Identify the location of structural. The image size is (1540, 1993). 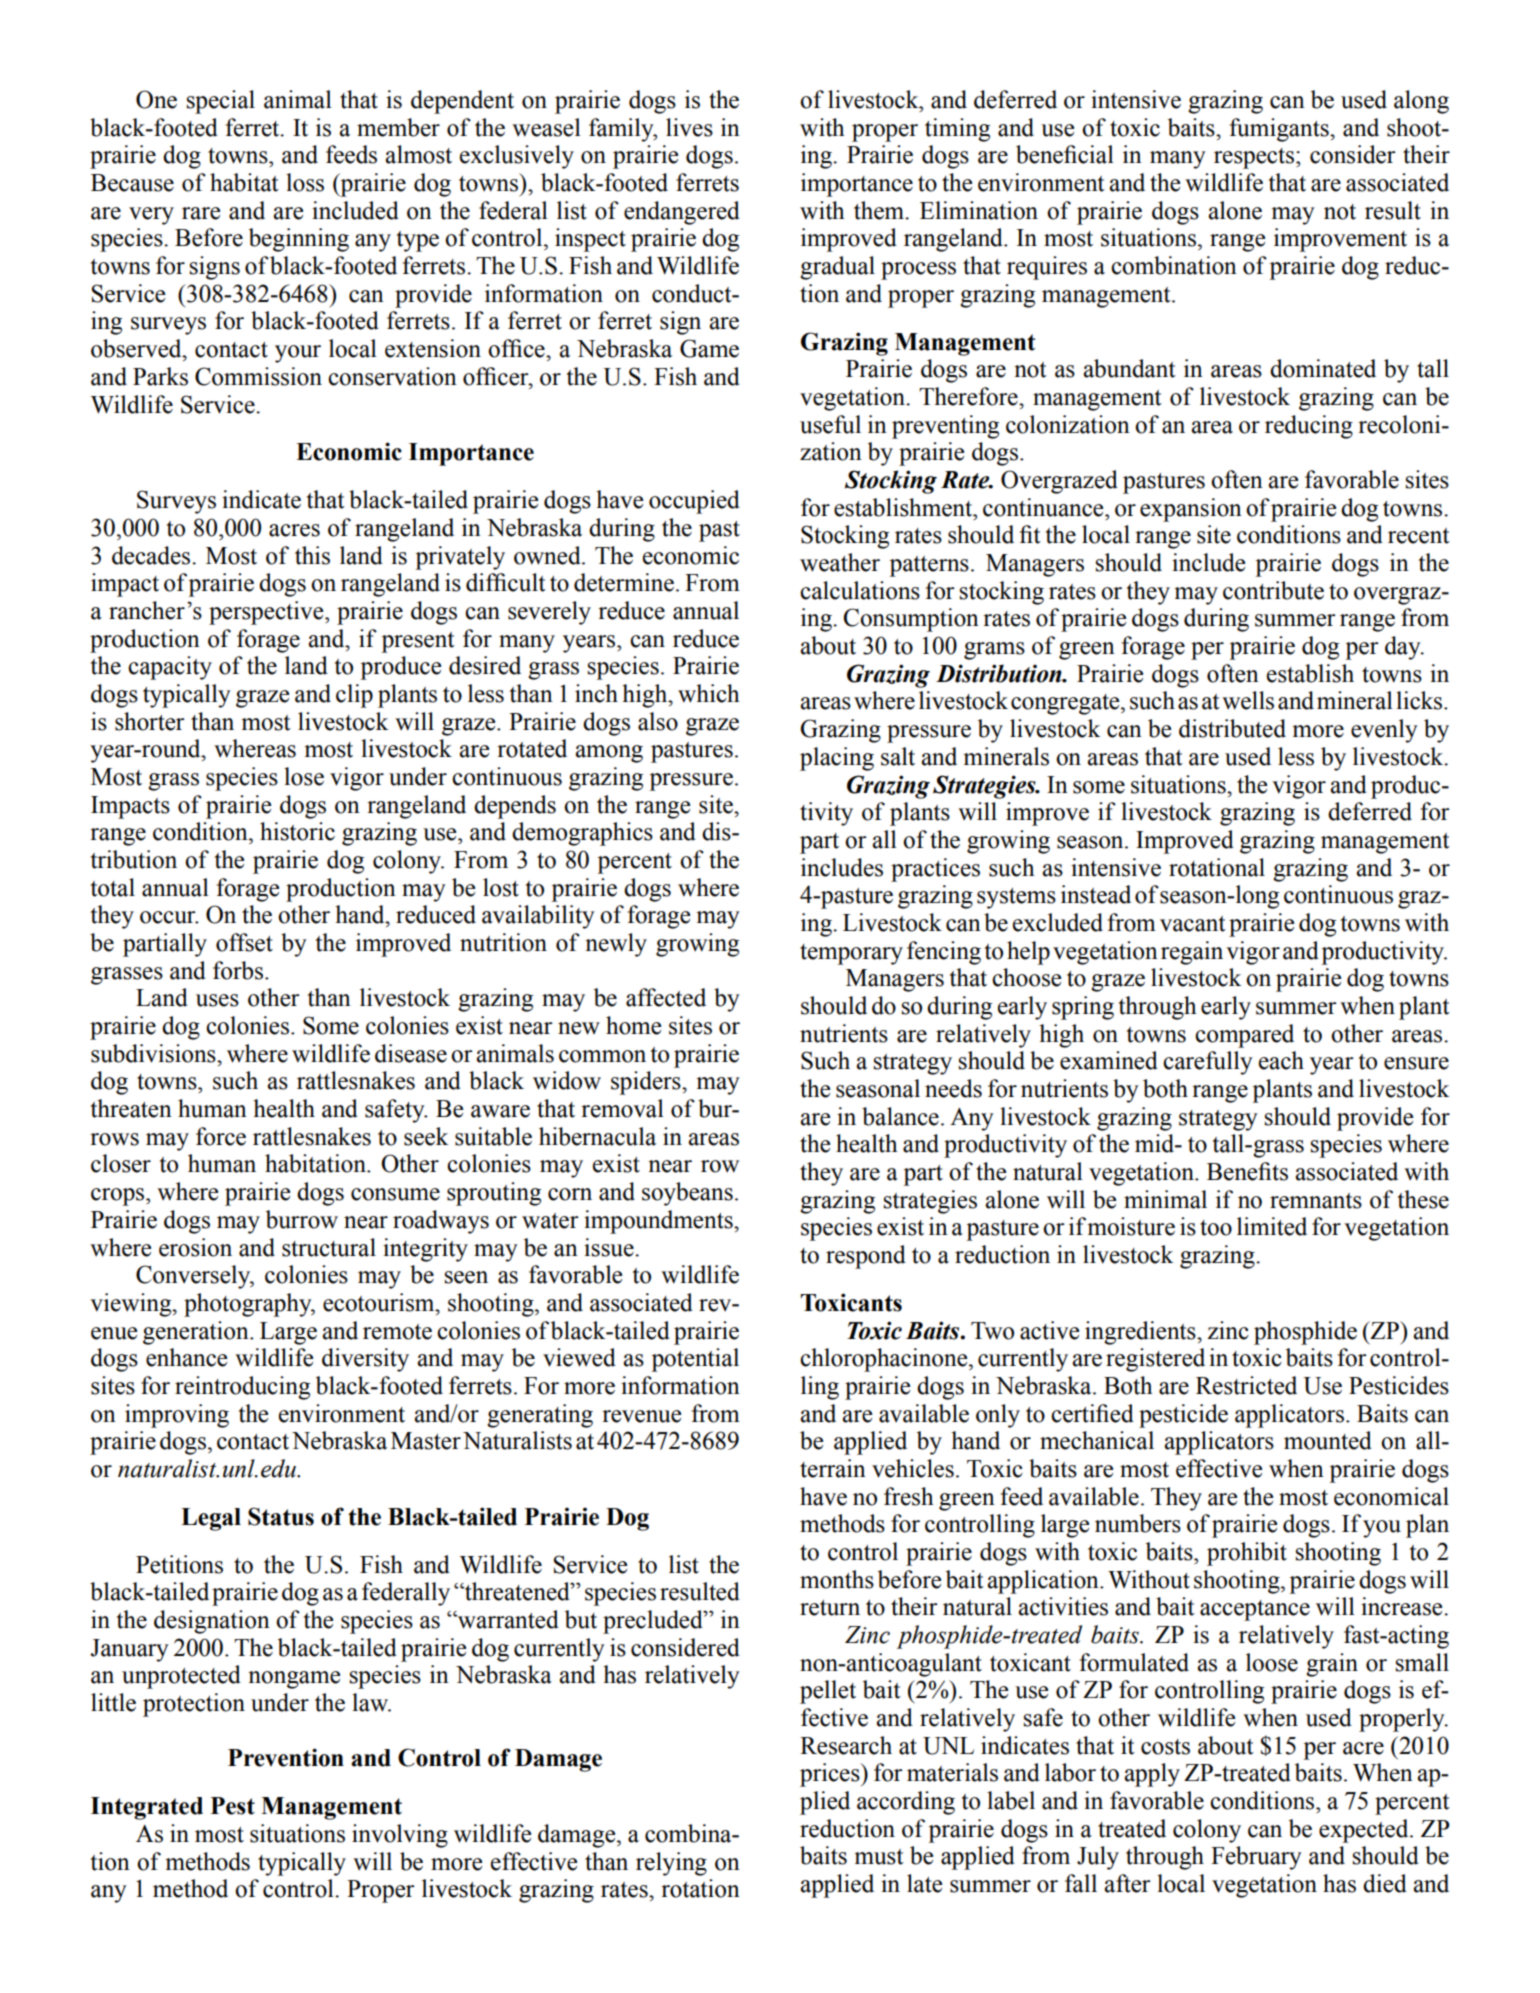
(329, 1247).
